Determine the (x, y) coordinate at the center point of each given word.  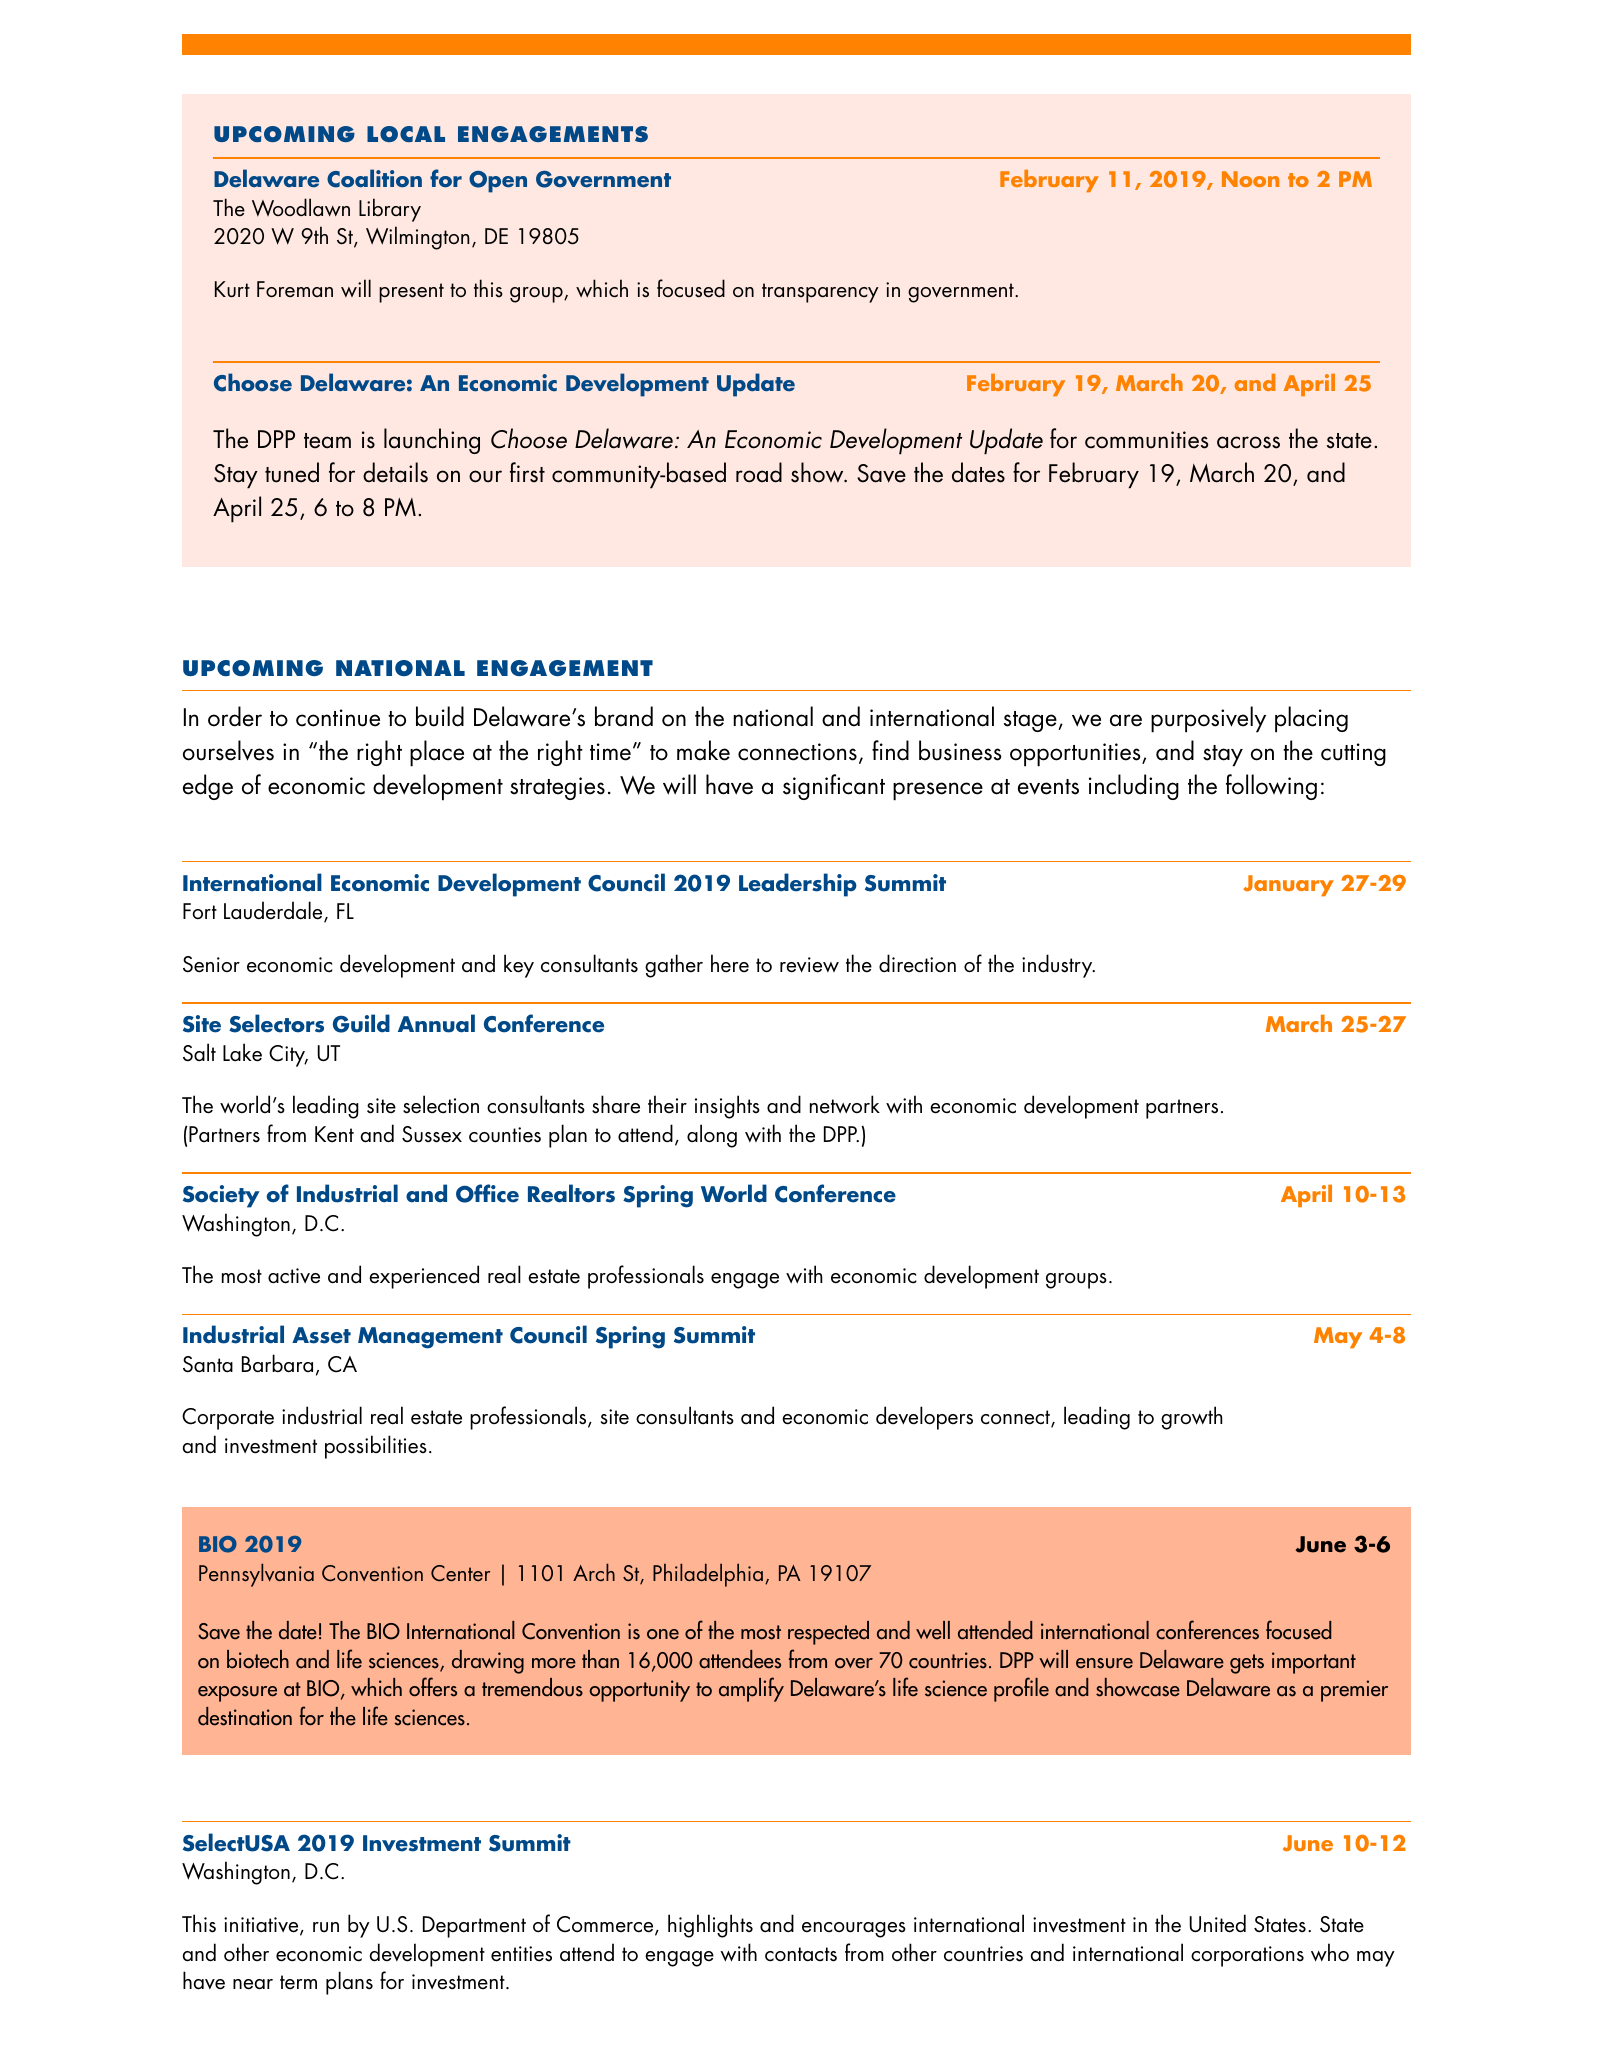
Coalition (374, 178)
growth (1192, 1418)
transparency (820, 293)
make (703, 750)
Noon (1250, 179)
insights (727, 1107)
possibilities (376, 1447)
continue (338, 718)
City (288, 1056)
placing (1311, 719)
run (326, 1927)
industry (1058, 966)
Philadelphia (708, 1575)
